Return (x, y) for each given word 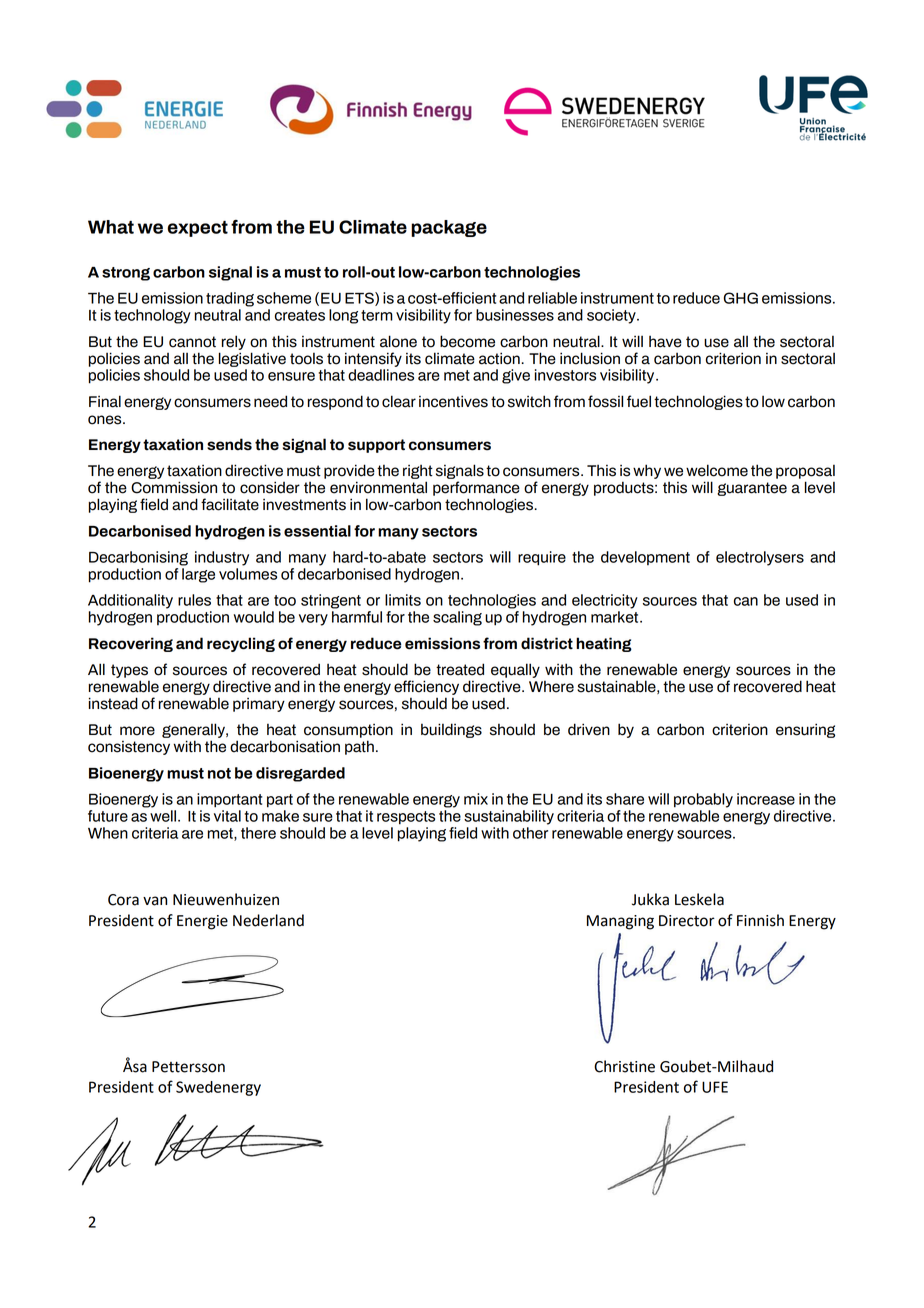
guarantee (752, 489)
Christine (624, 1066)
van (155, 901)
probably (703, 800)
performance (476, 488)
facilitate (230, 504)
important (229, 800)
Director (687, 921)
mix (476, 799)
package (449, 228)
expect (198, 229)
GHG (741, 298)
